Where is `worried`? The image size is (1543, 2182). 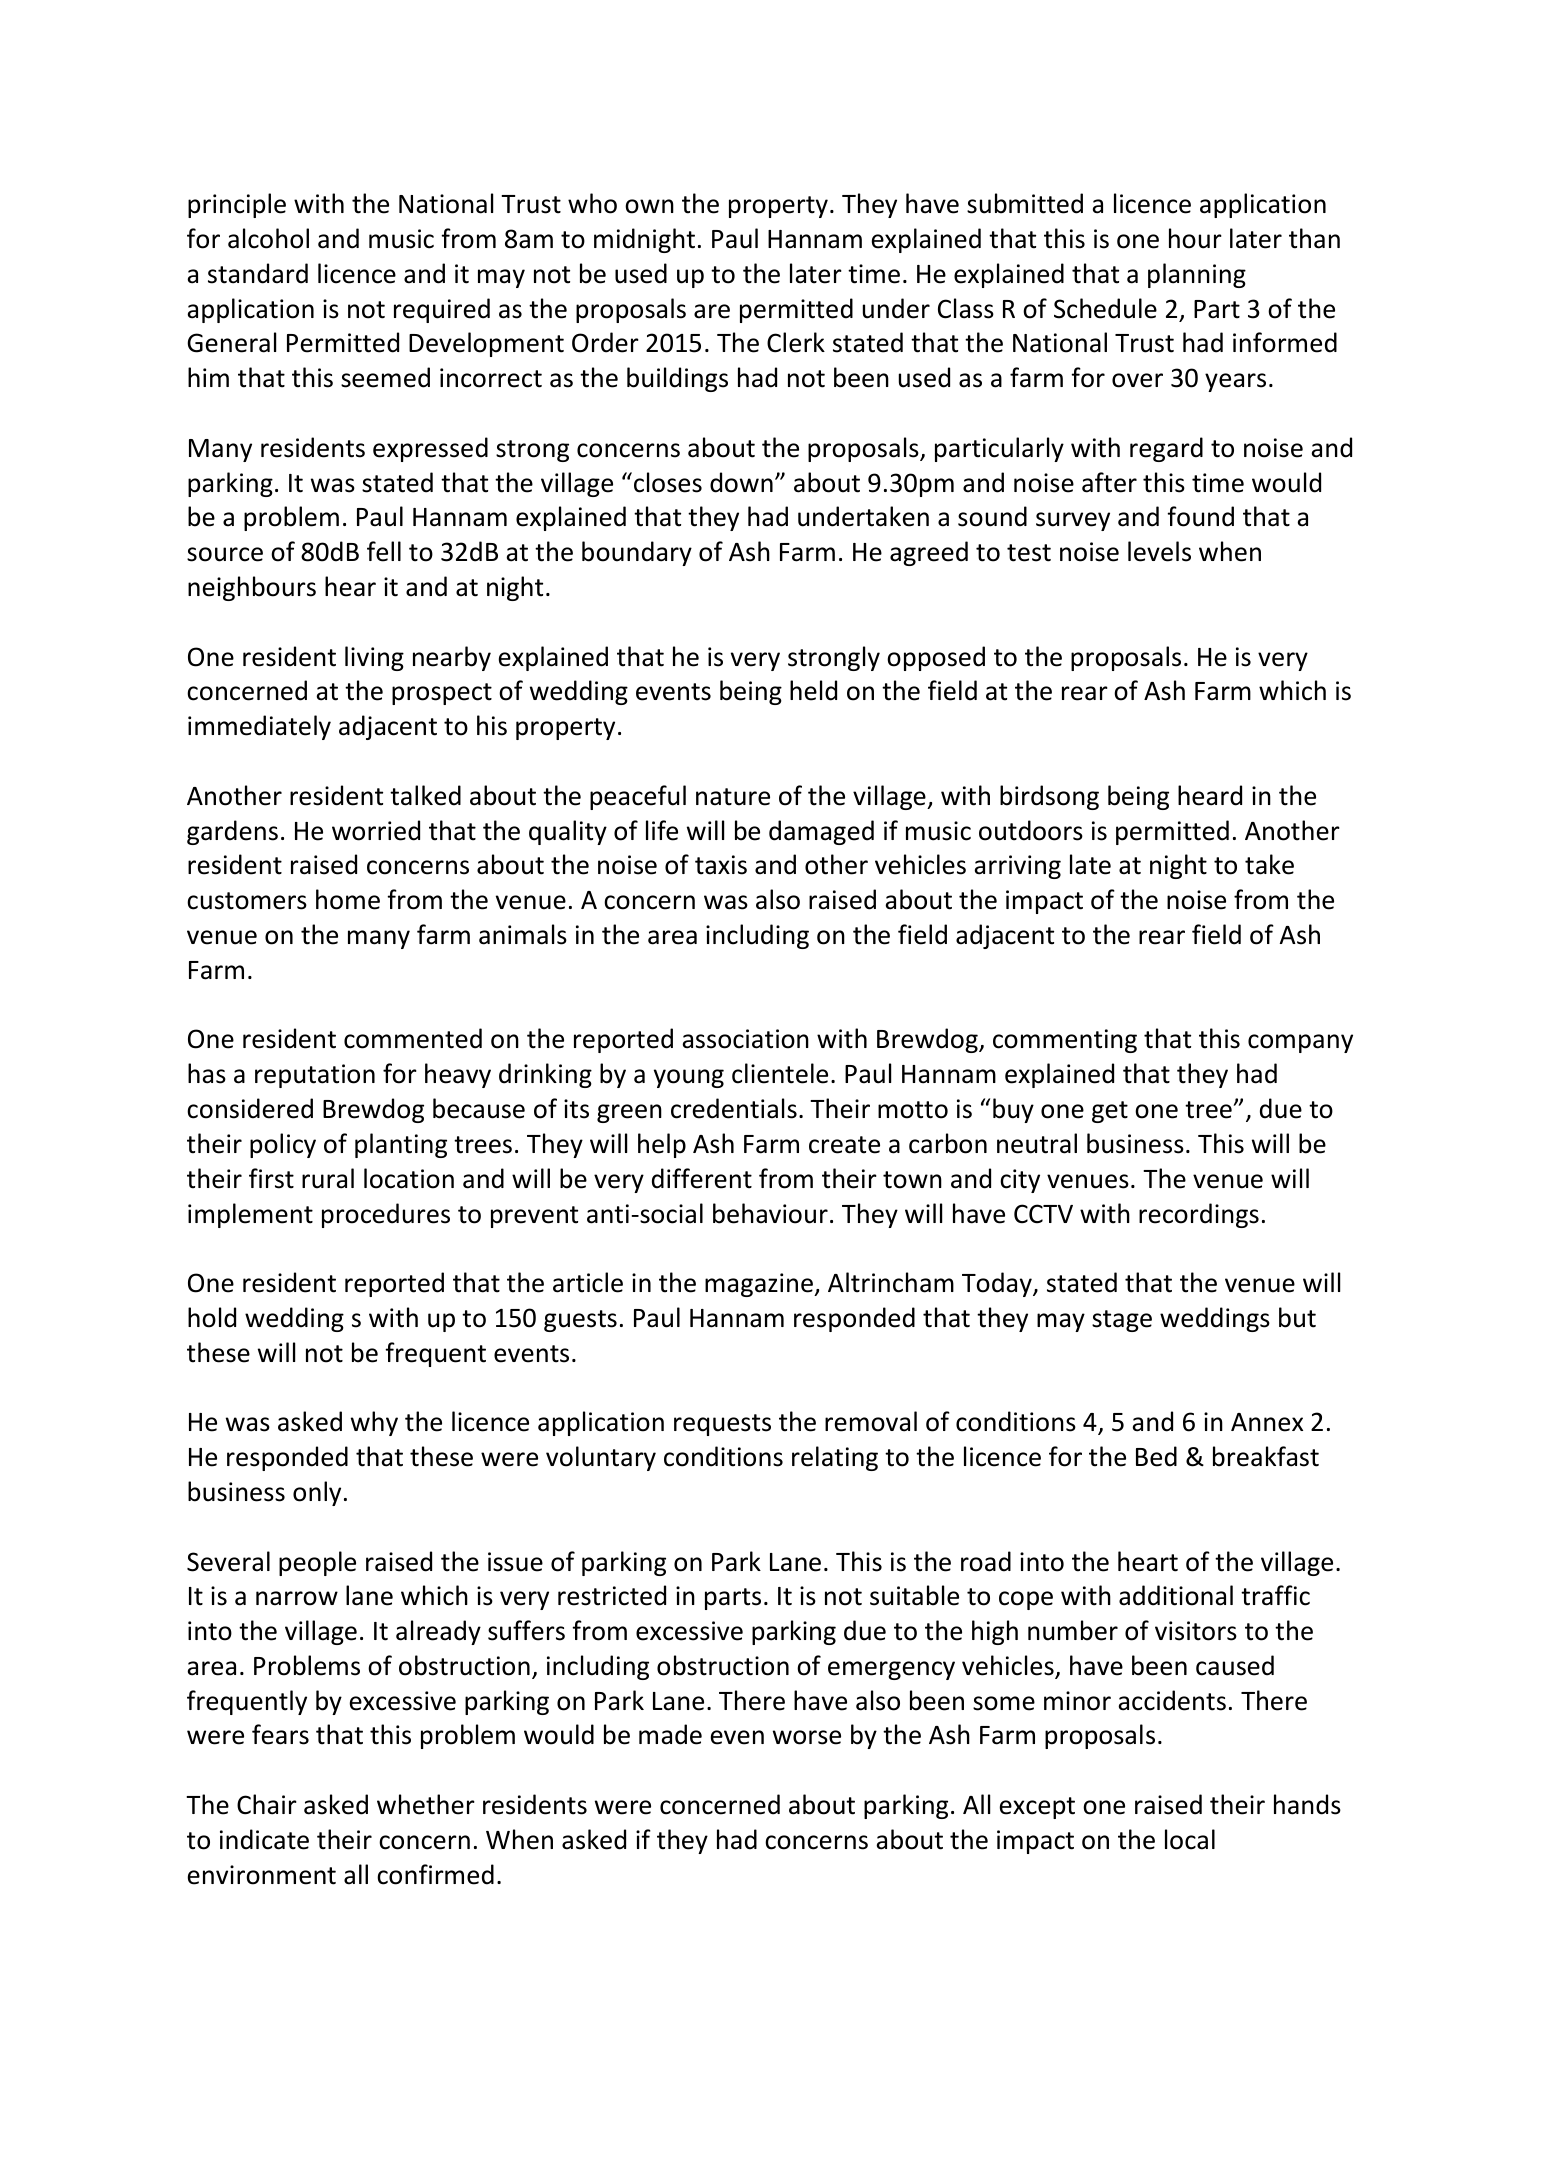 worried is located at coordinates (376, 830).
